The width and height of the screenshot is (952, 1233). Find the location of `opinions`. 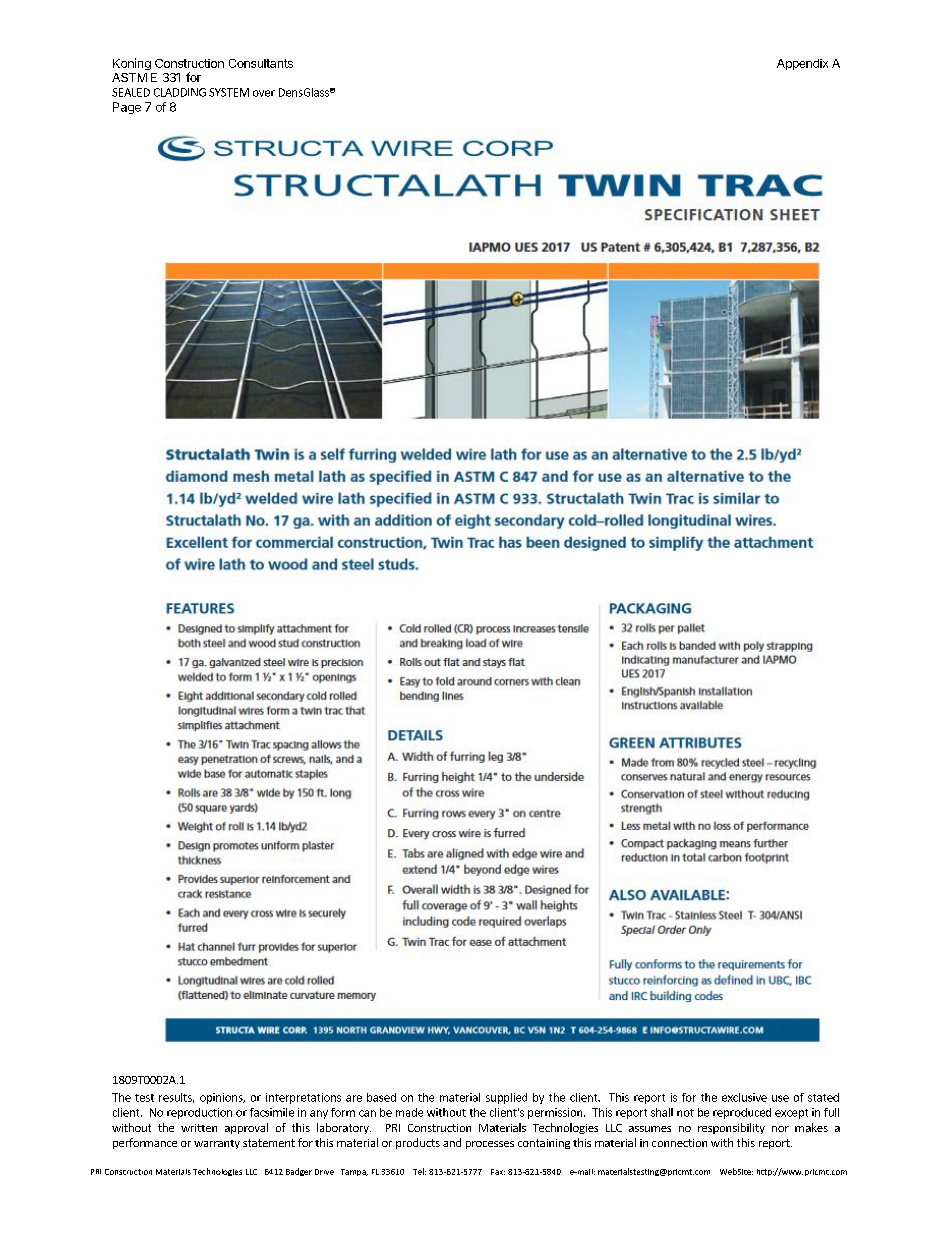

opinions is located at coordinates (222, 1098).
